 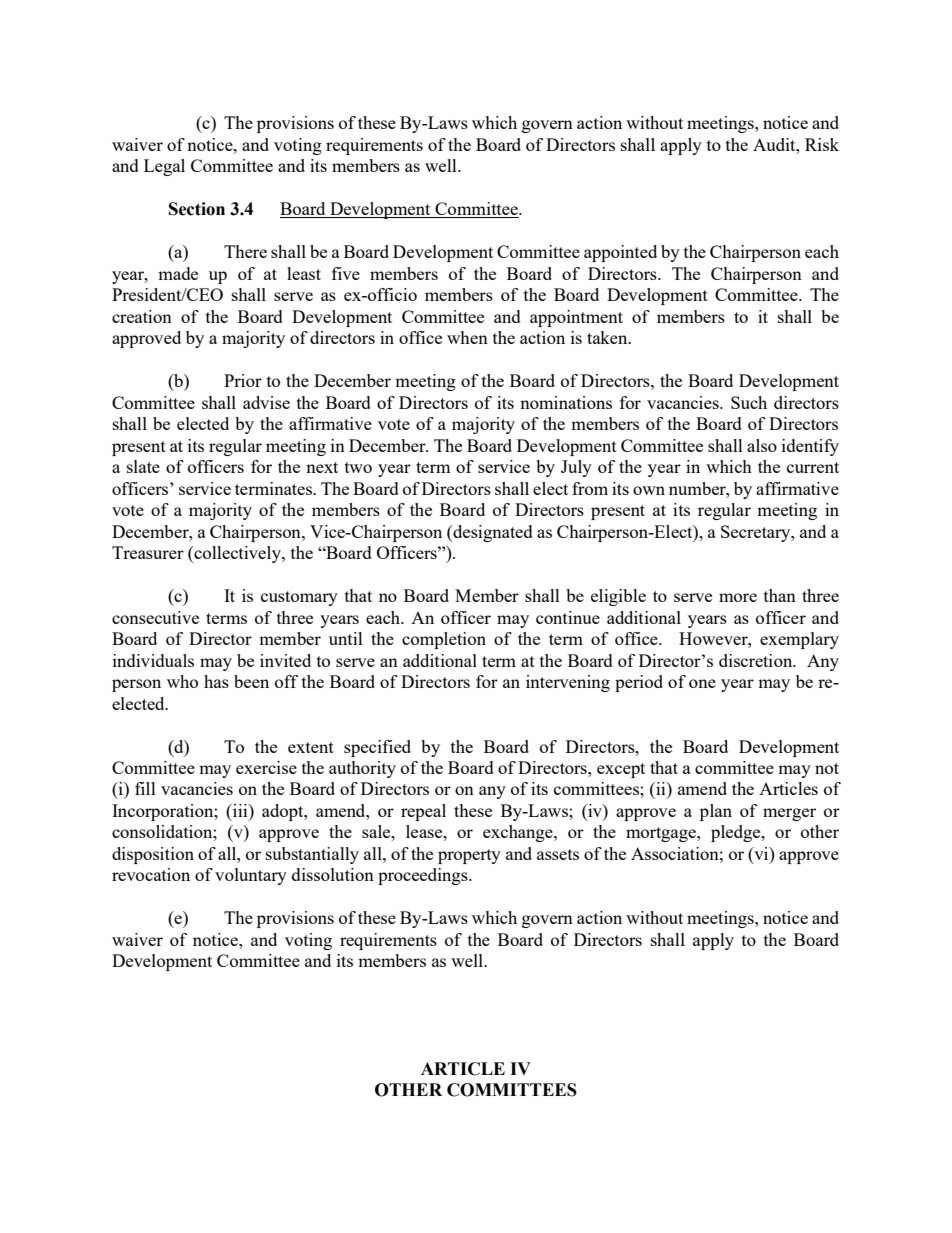 I want to click on appointed, so click(x=620, y=253).
